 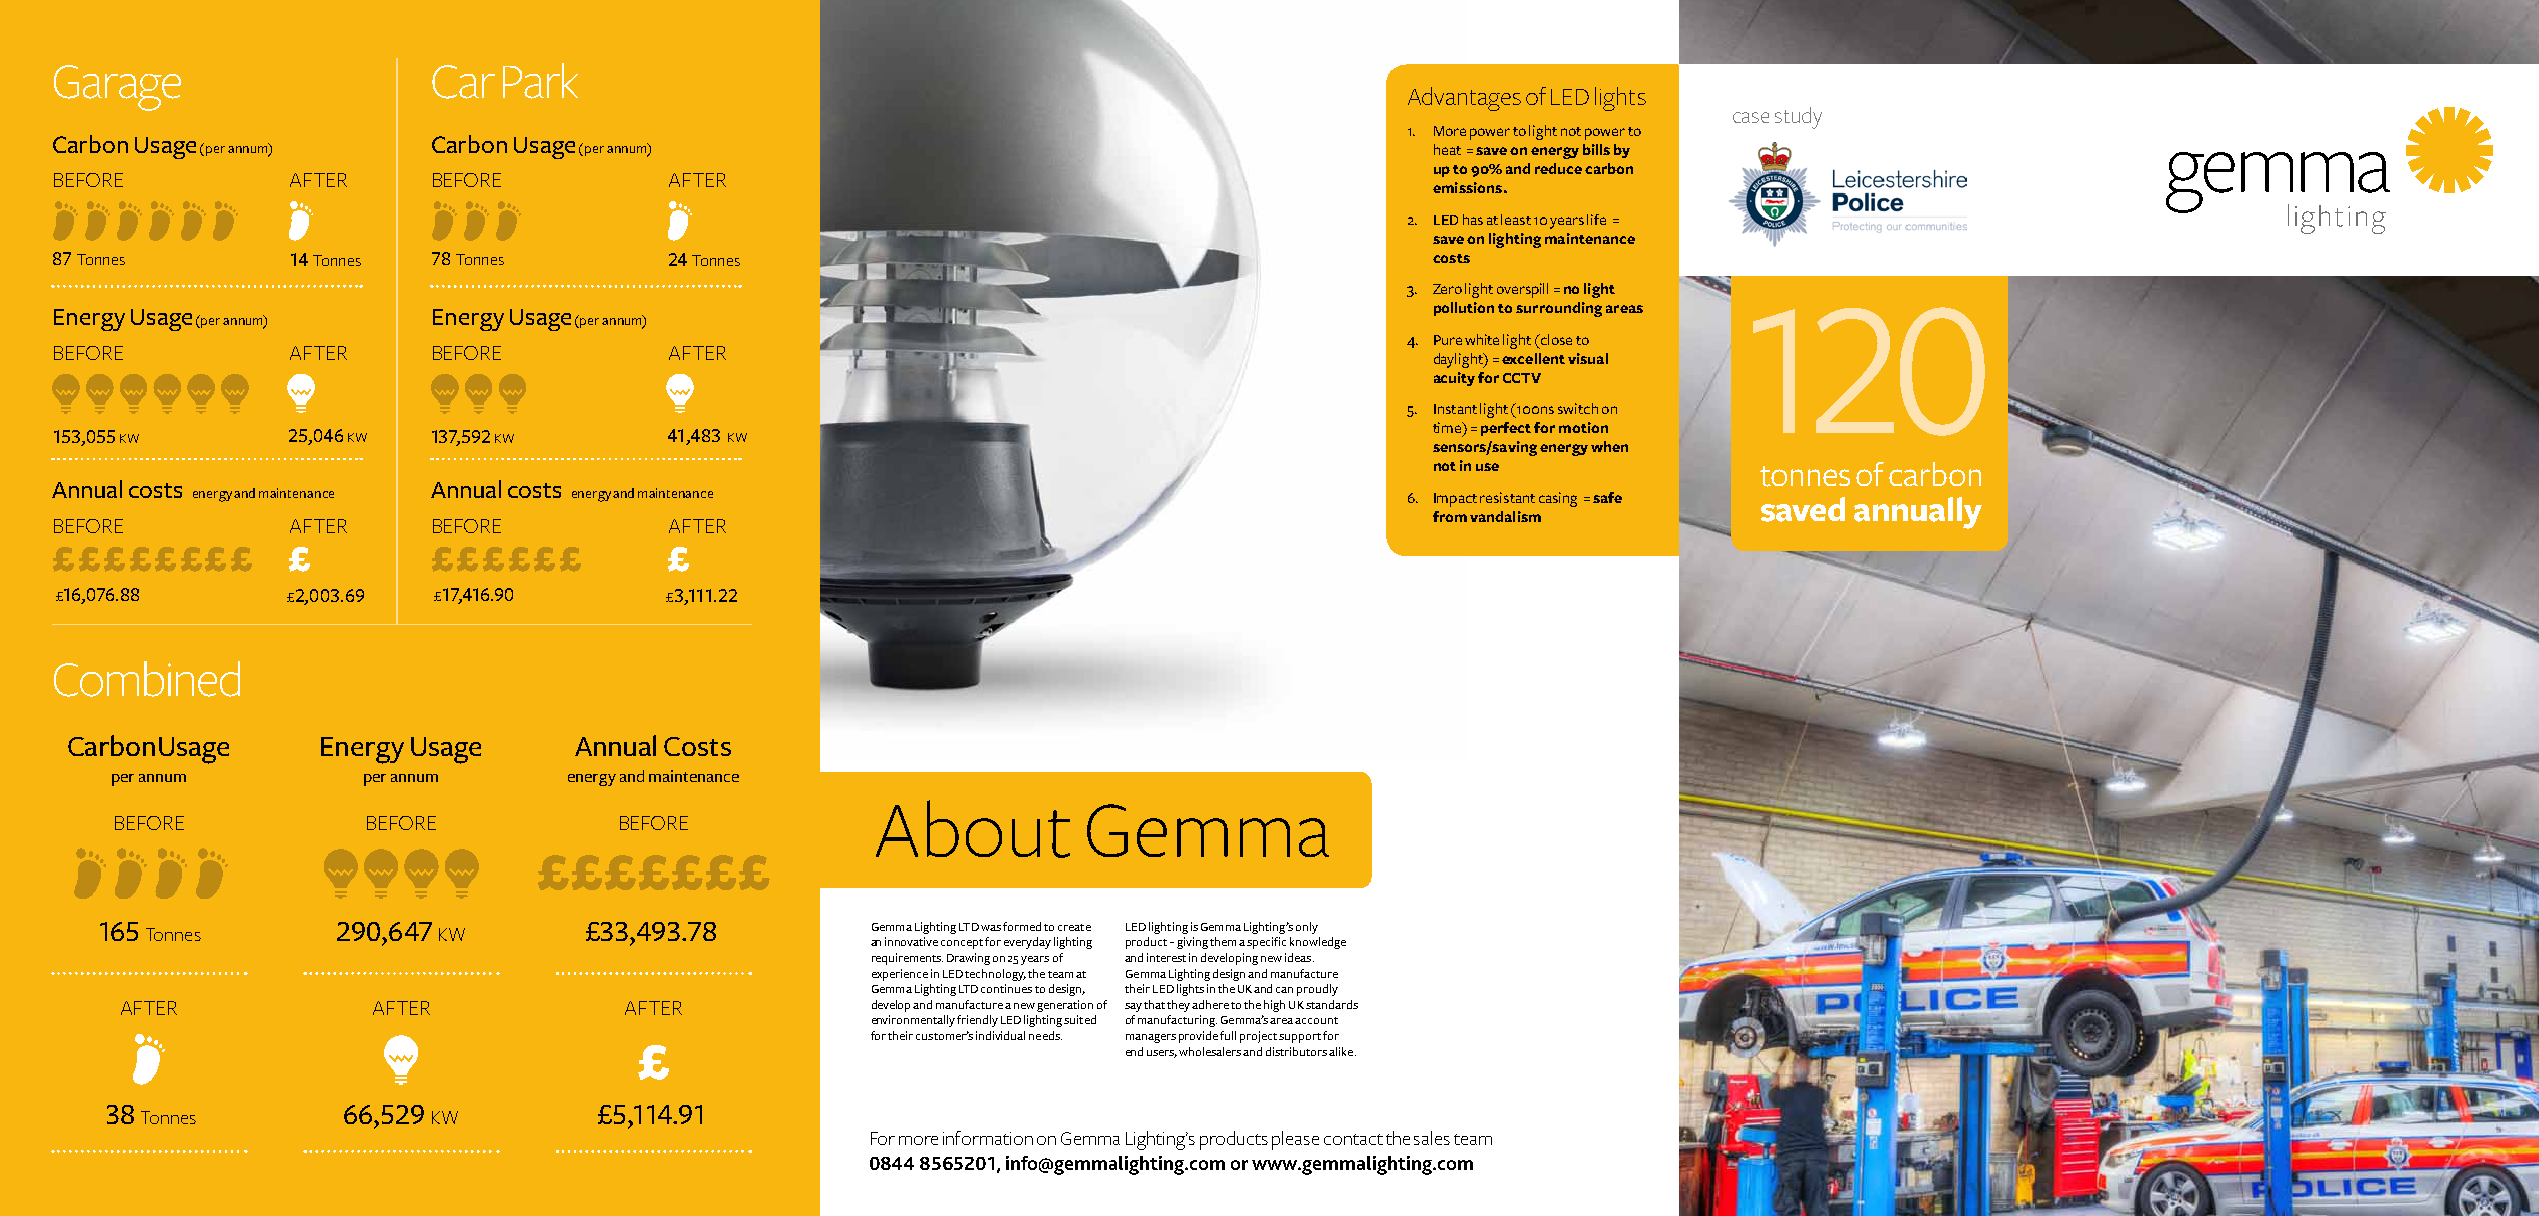 What do you see at coordinates (991, 928) in the screenshot?
I see `was` at bounding box center [991, 928].
